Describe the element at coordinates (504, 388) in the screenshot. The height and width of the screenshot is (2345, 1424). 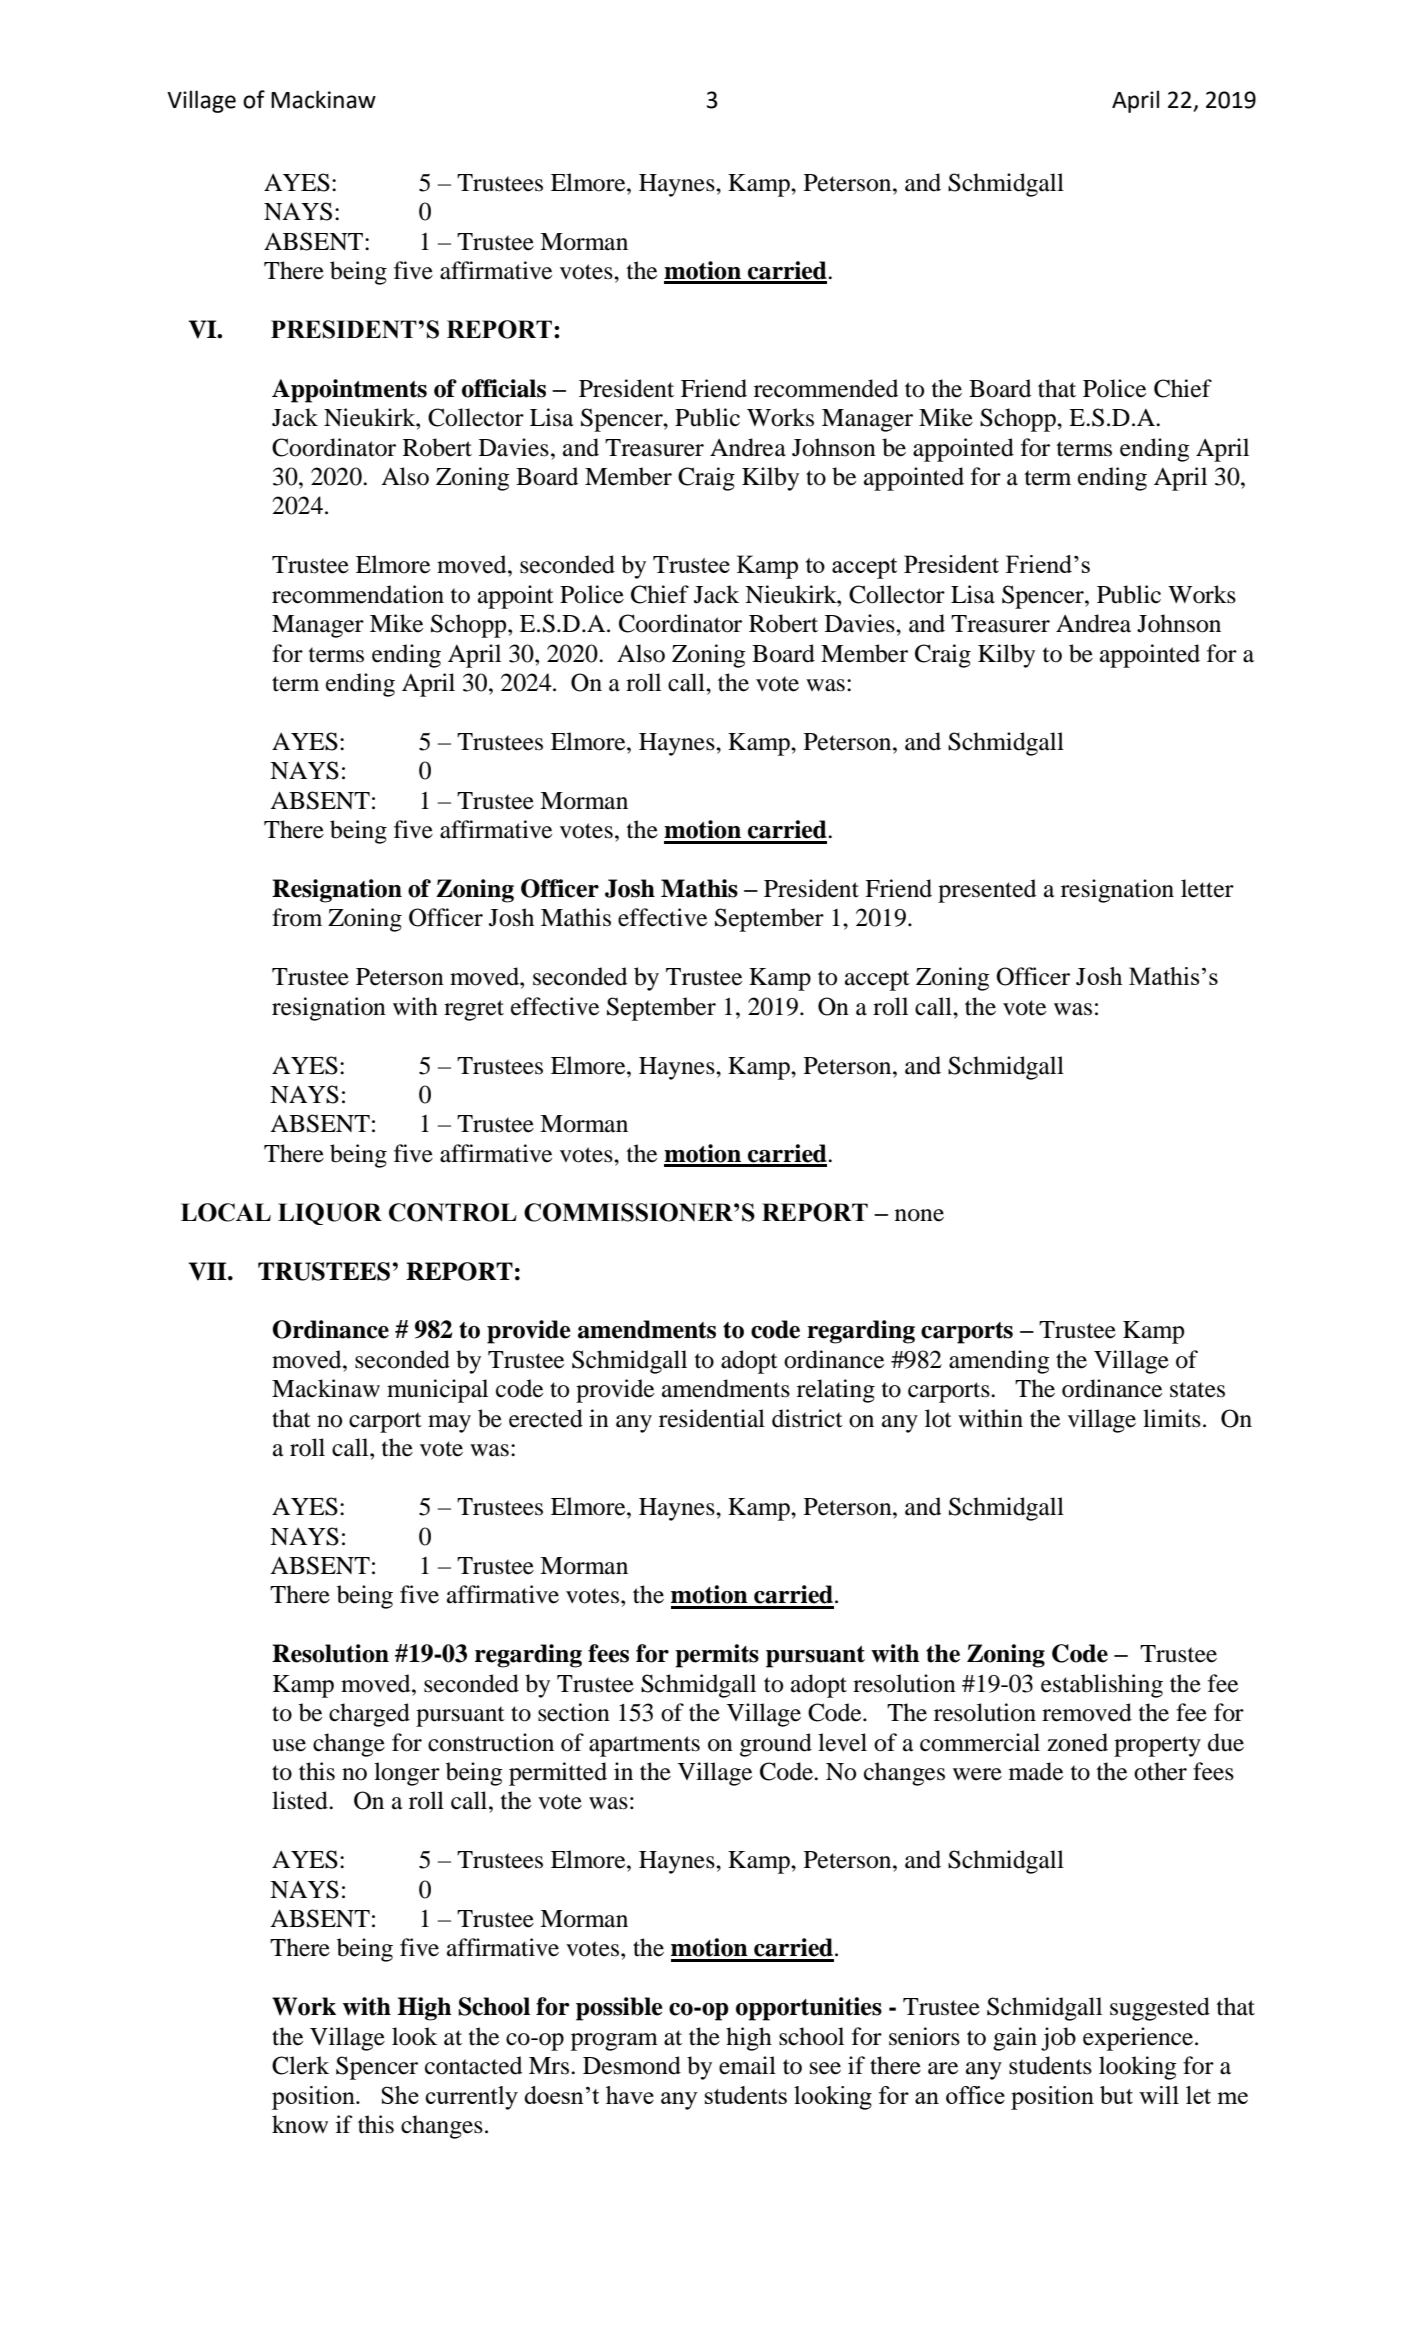
I see `officials` at that location.
